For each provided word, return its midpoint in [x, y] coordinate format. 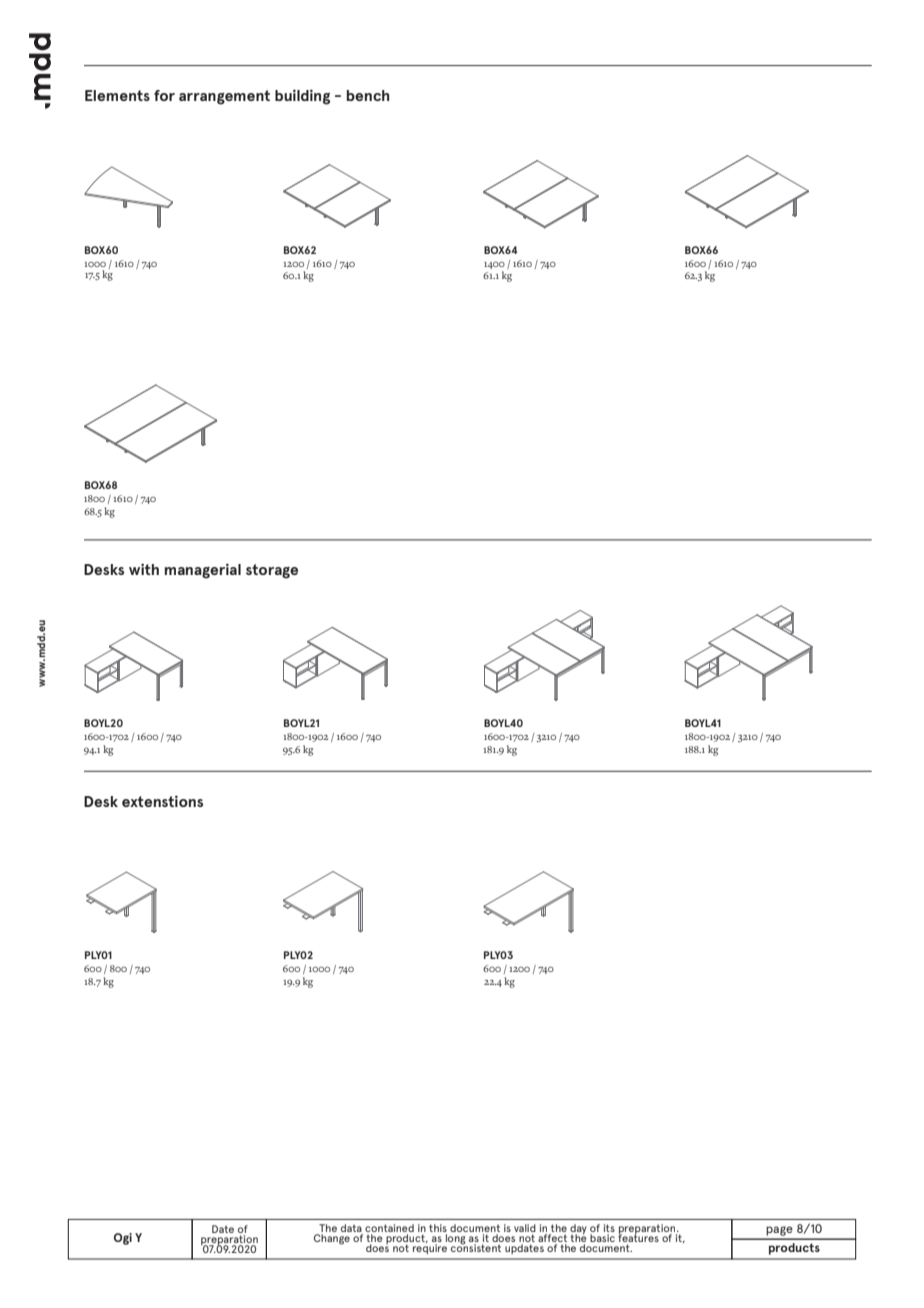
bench [368, 95]
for [164, 95]
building [302, 97]
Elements [117, 95]
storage [272, 571]
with [144, 569]
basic [602, 1238]
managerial [203, 571]
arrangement [224, 97]
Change [332, 1239]
